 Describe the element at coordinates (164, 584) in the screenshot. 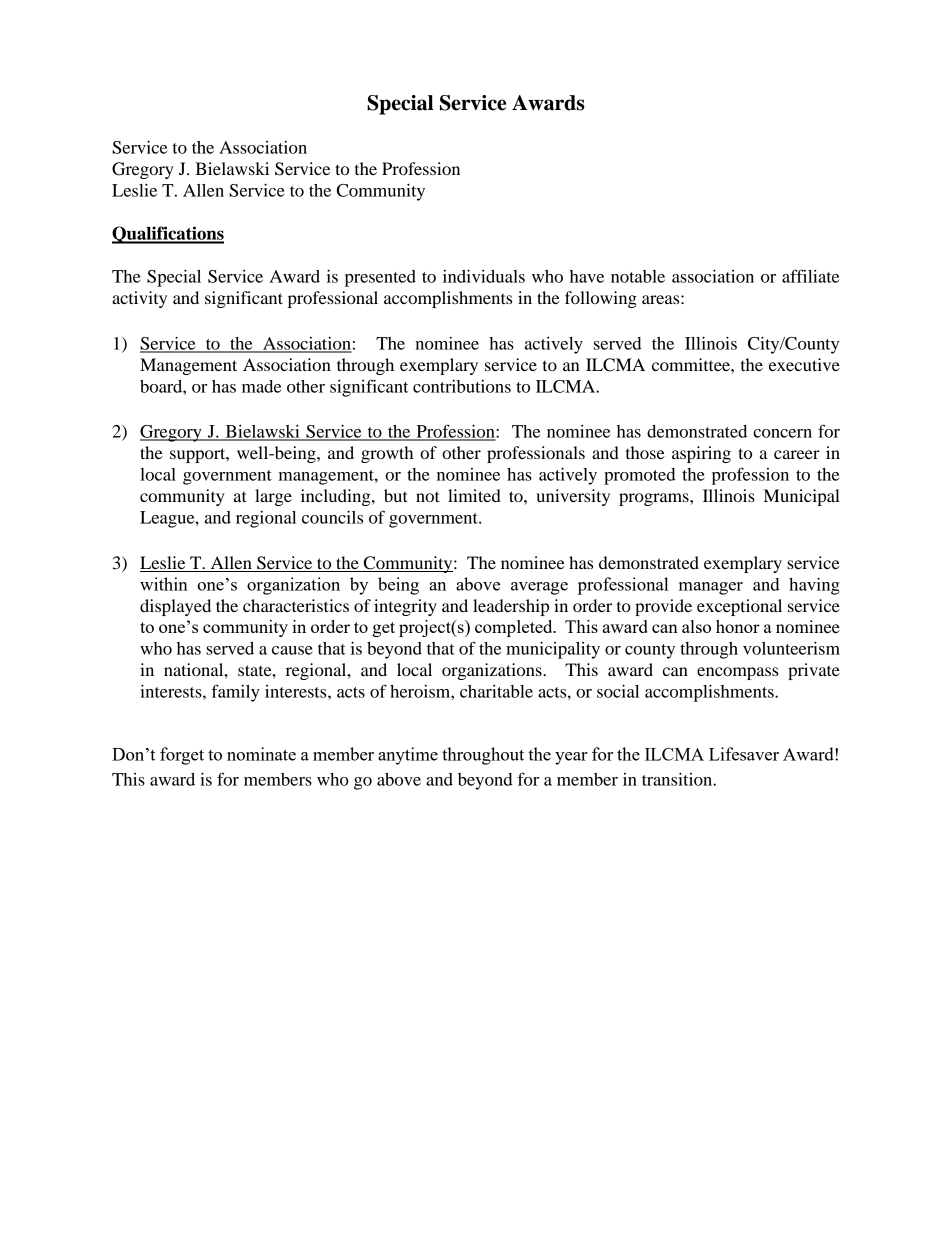

I see `within` at that location.
